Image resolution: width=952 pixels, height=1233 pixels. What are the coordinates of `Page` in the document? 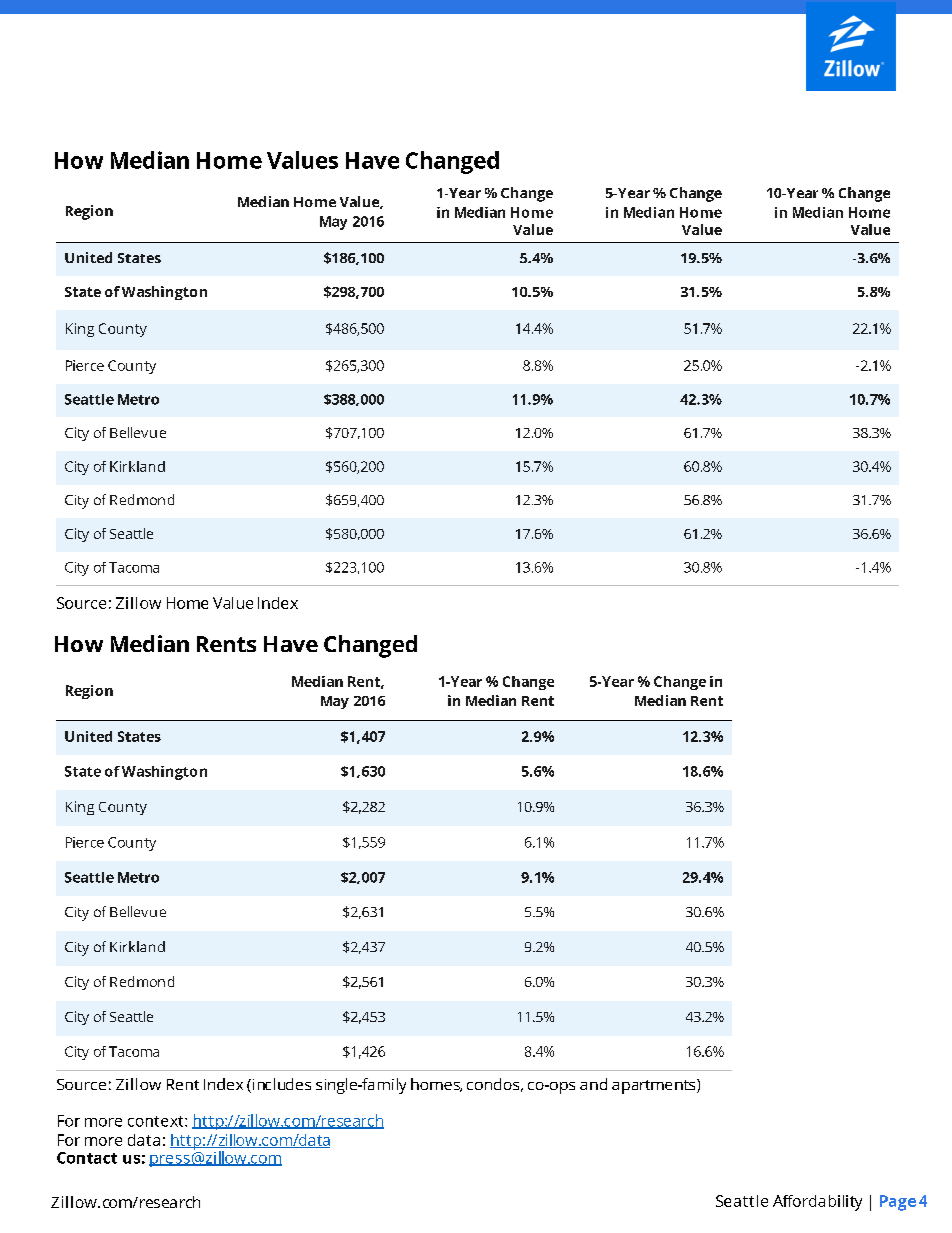 It's located at (898, 1203).
